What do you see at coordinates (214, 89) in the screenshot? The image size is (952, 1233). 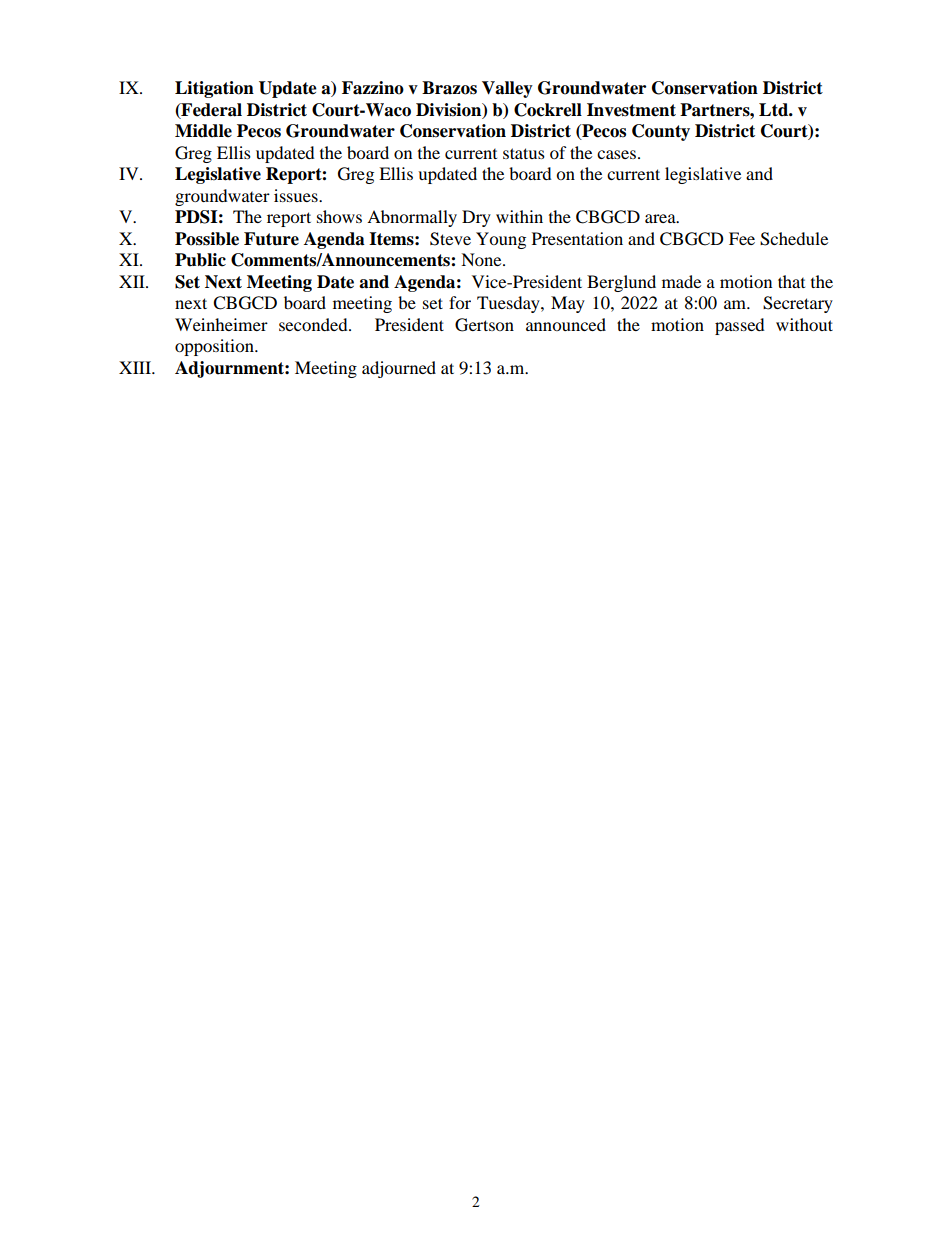 I see `Litigation` at bounding box center [214, 89].
